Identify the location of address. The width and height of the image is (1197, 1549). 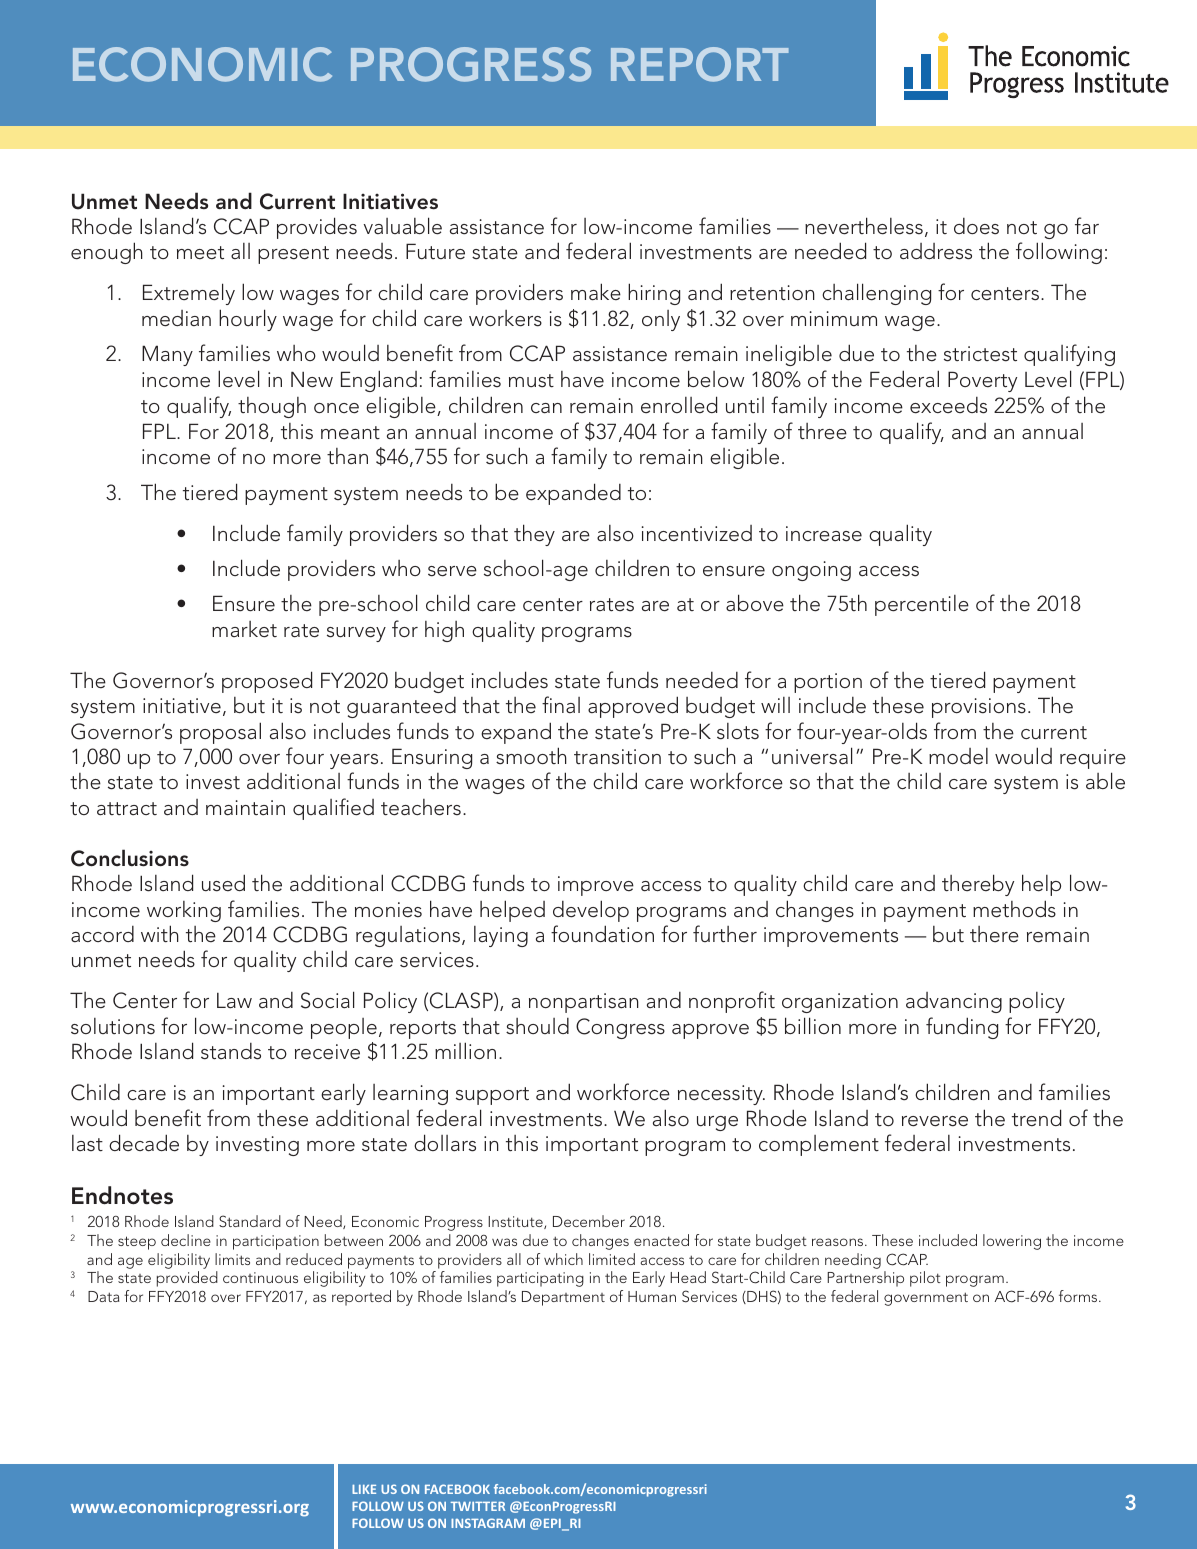
(936, 251).
